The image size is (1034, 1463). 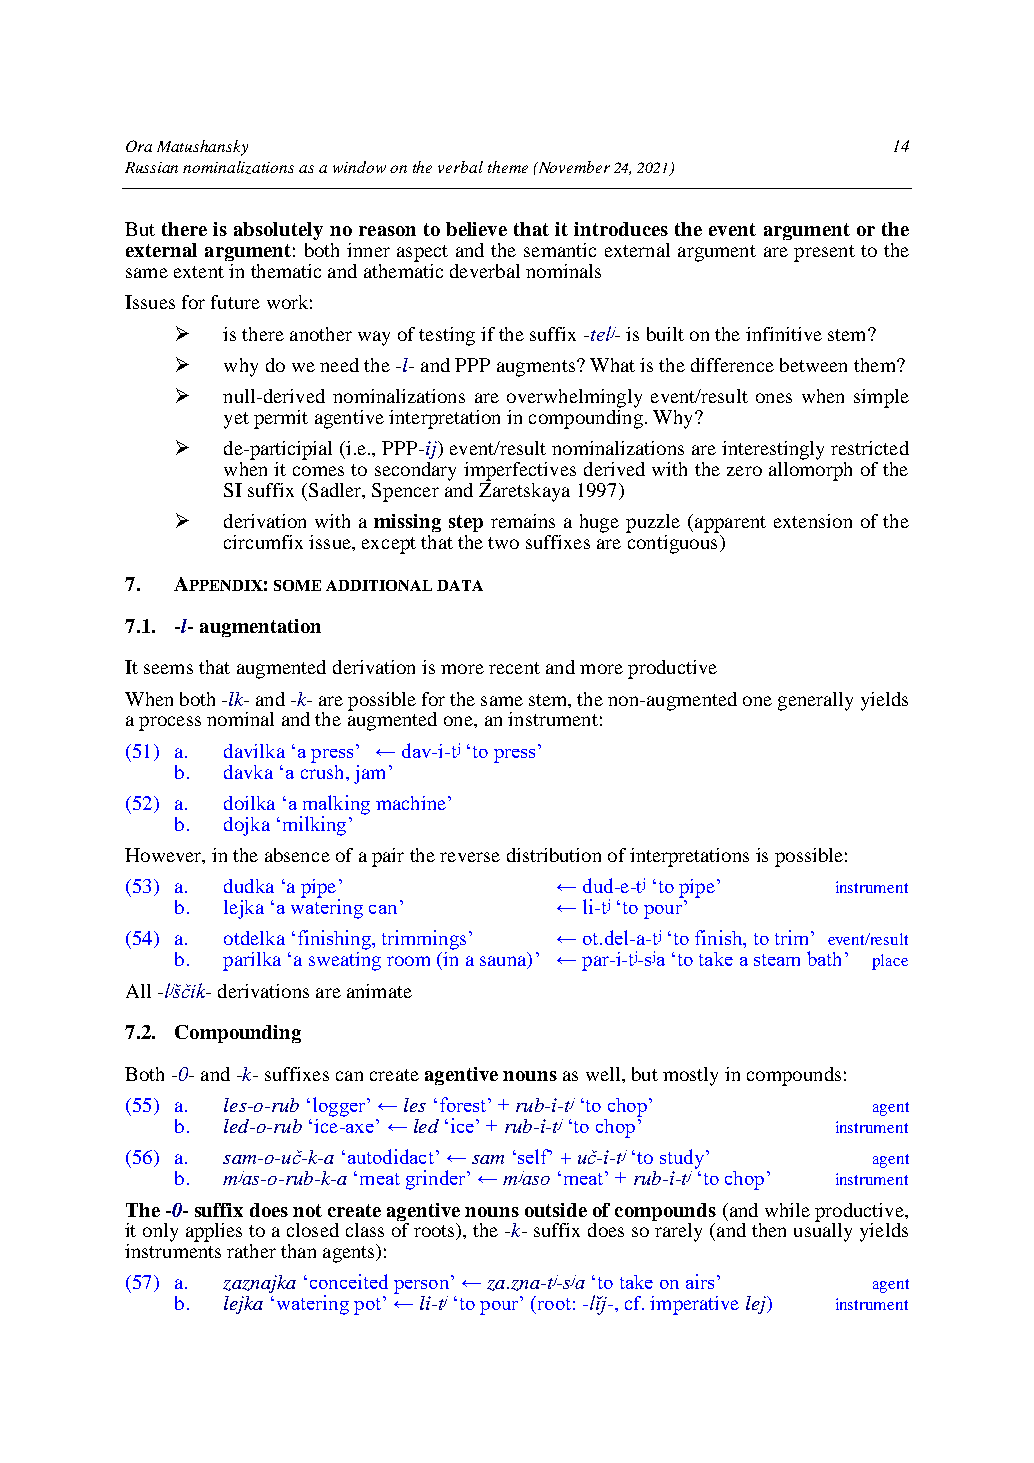 What do you see at coordinates (251, 1251) in the screenshot?
I see `rather` at bounding box center [251, 1251].
